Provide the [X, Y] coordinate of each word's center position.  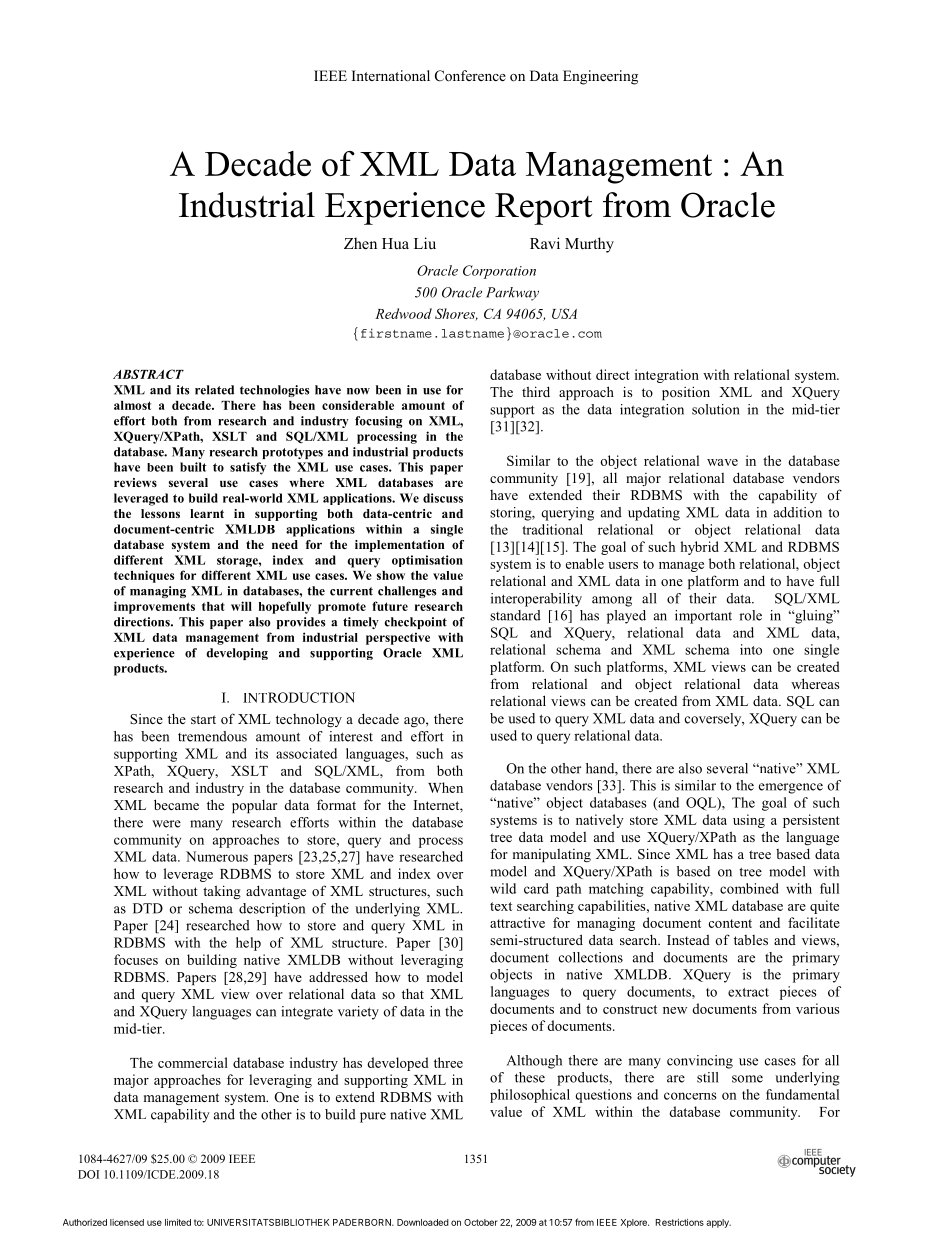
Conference [470, 76]
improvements [154, 607]
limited [178, 1222]
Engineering [600, 77]
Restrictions [680, 1222]
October [481, 1222]
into [751, 649]
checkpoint [416, 623]
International [391, 76]
